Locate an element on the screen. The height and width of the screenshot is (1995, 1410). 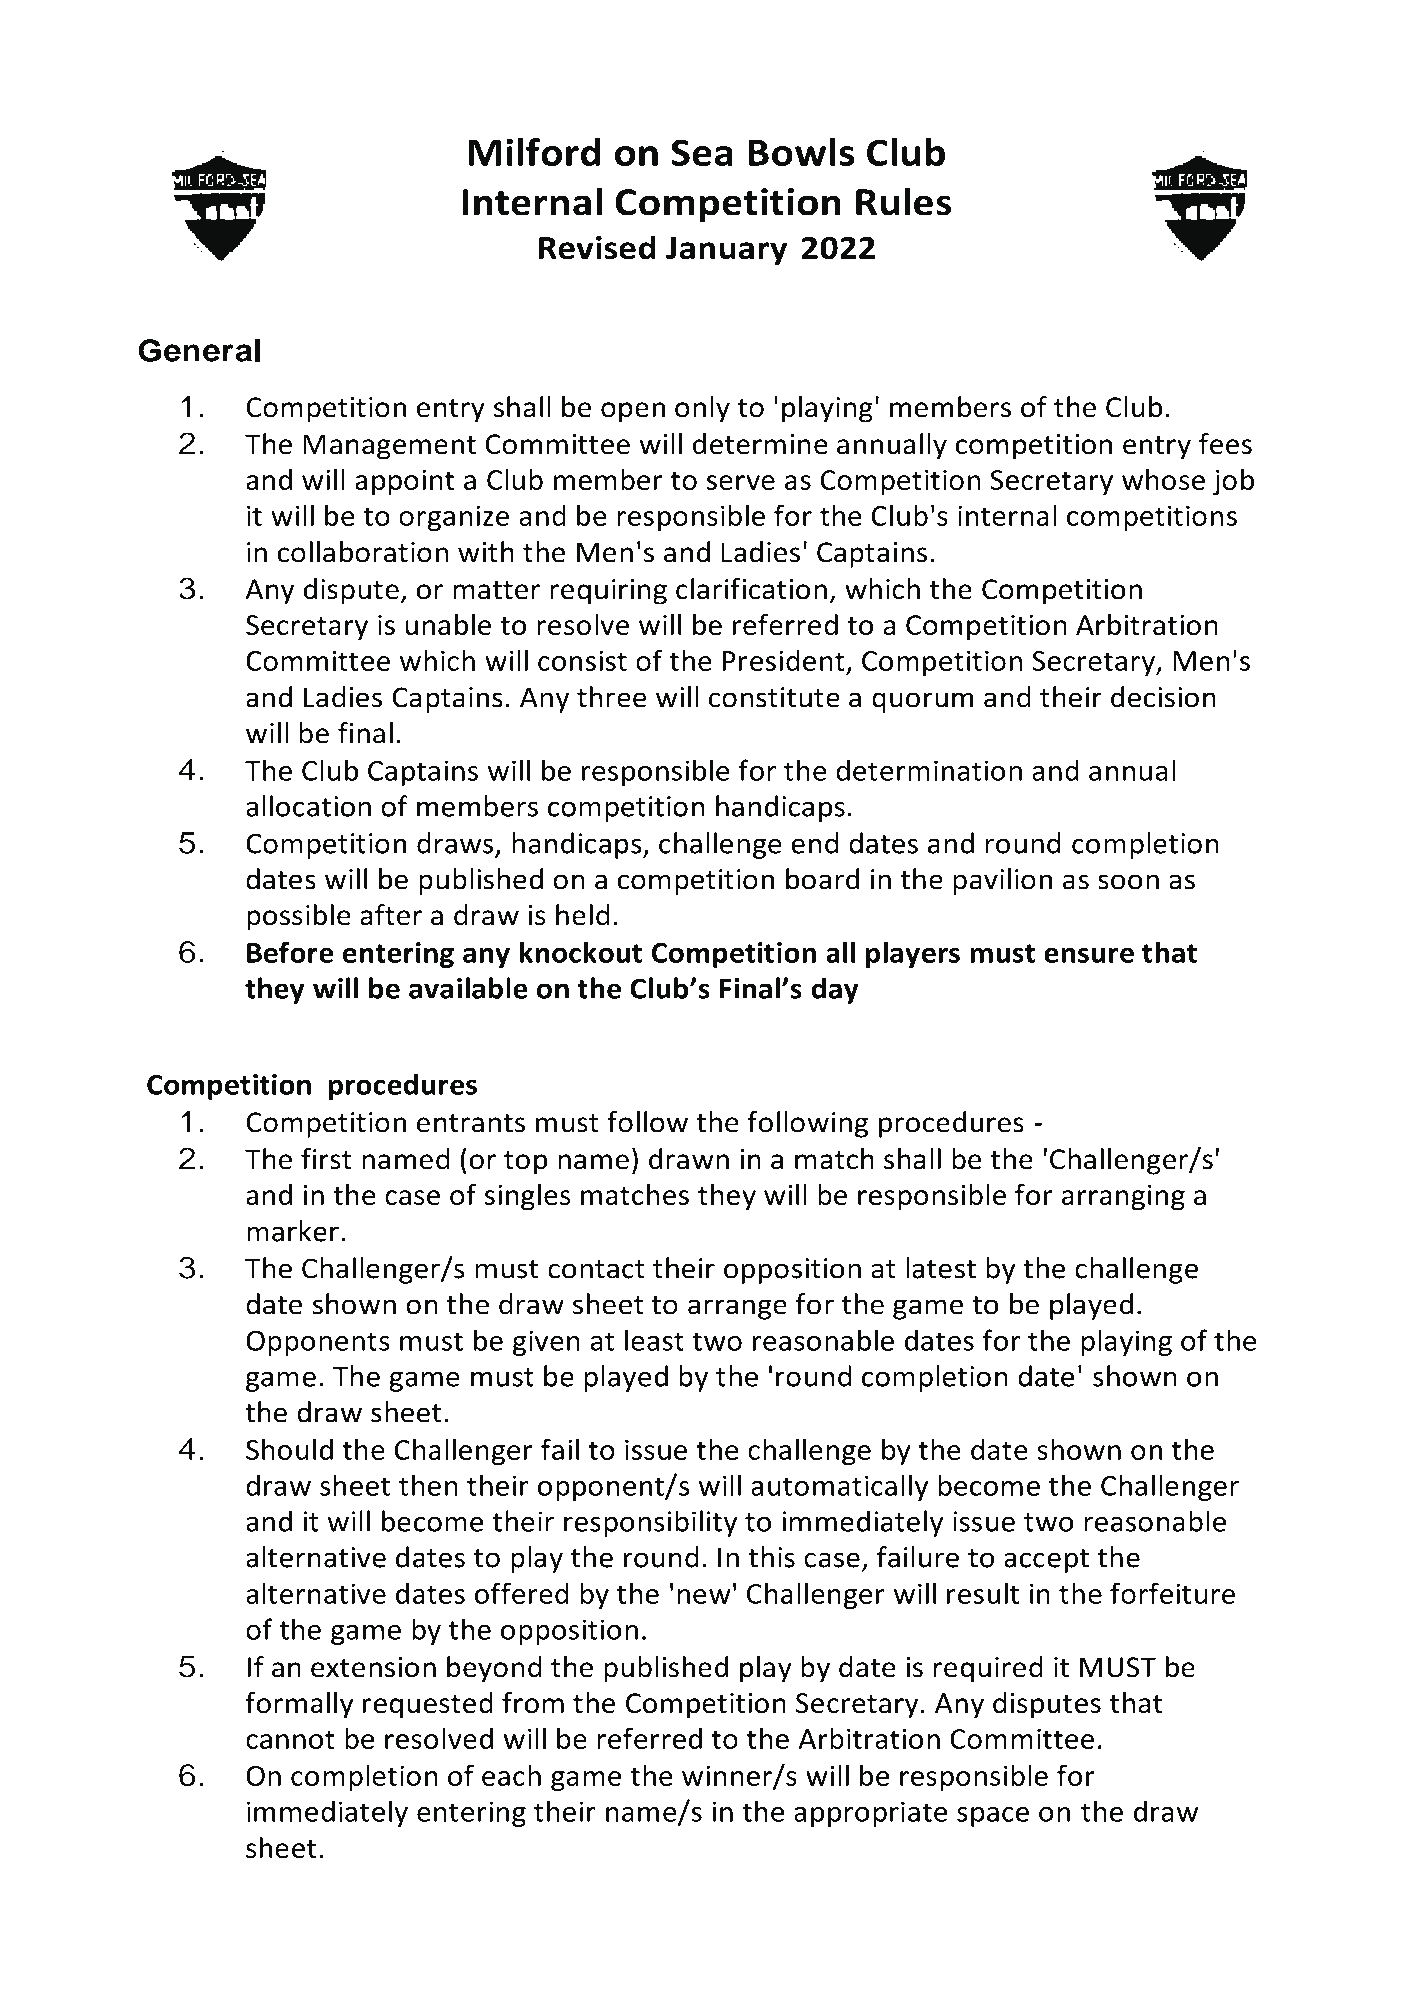
Before is located at coordinates (290, 952).
